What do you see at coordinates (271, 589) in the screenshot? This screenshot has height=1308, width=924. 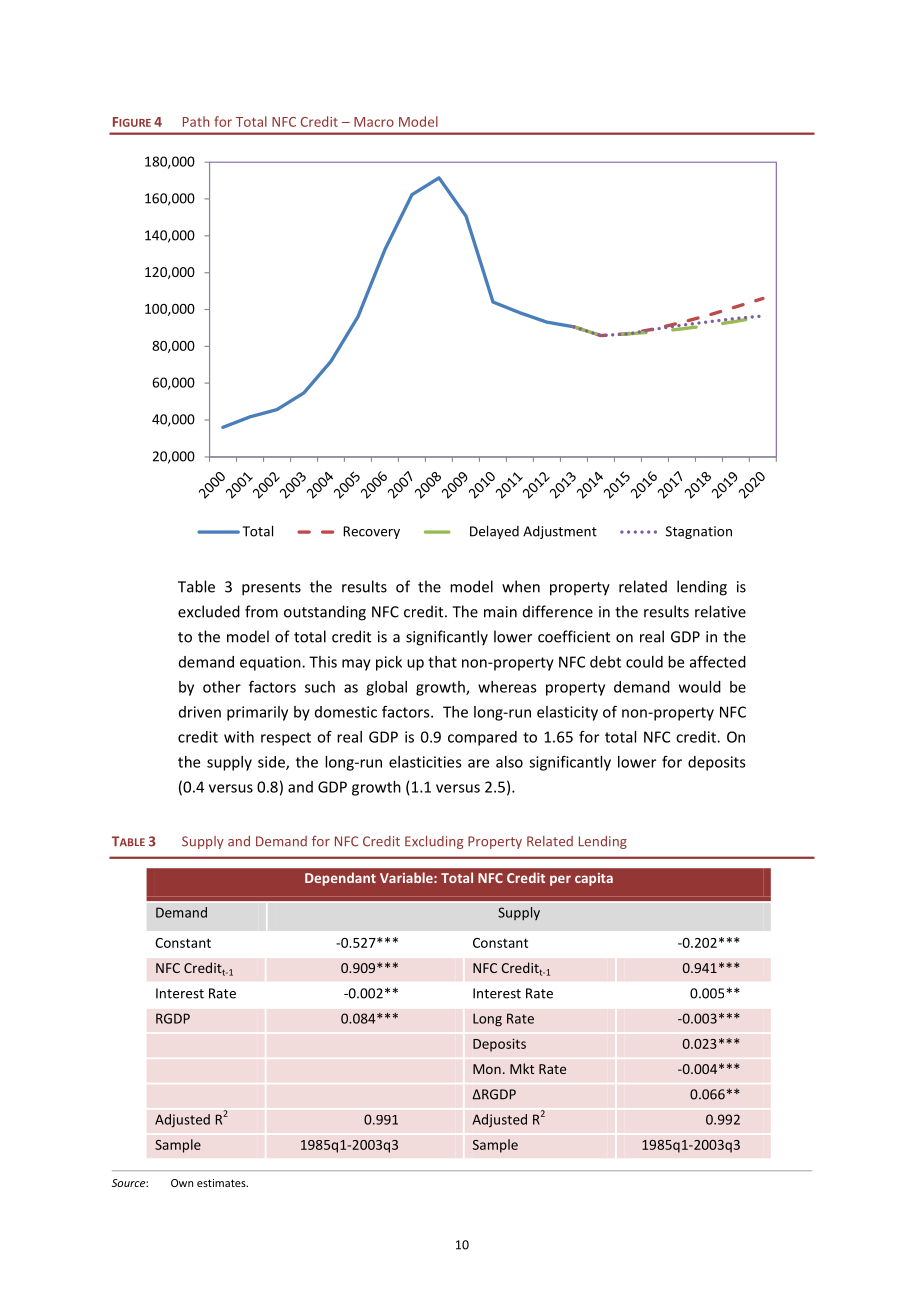 I see `presents` at bounding box center [271, 589].
